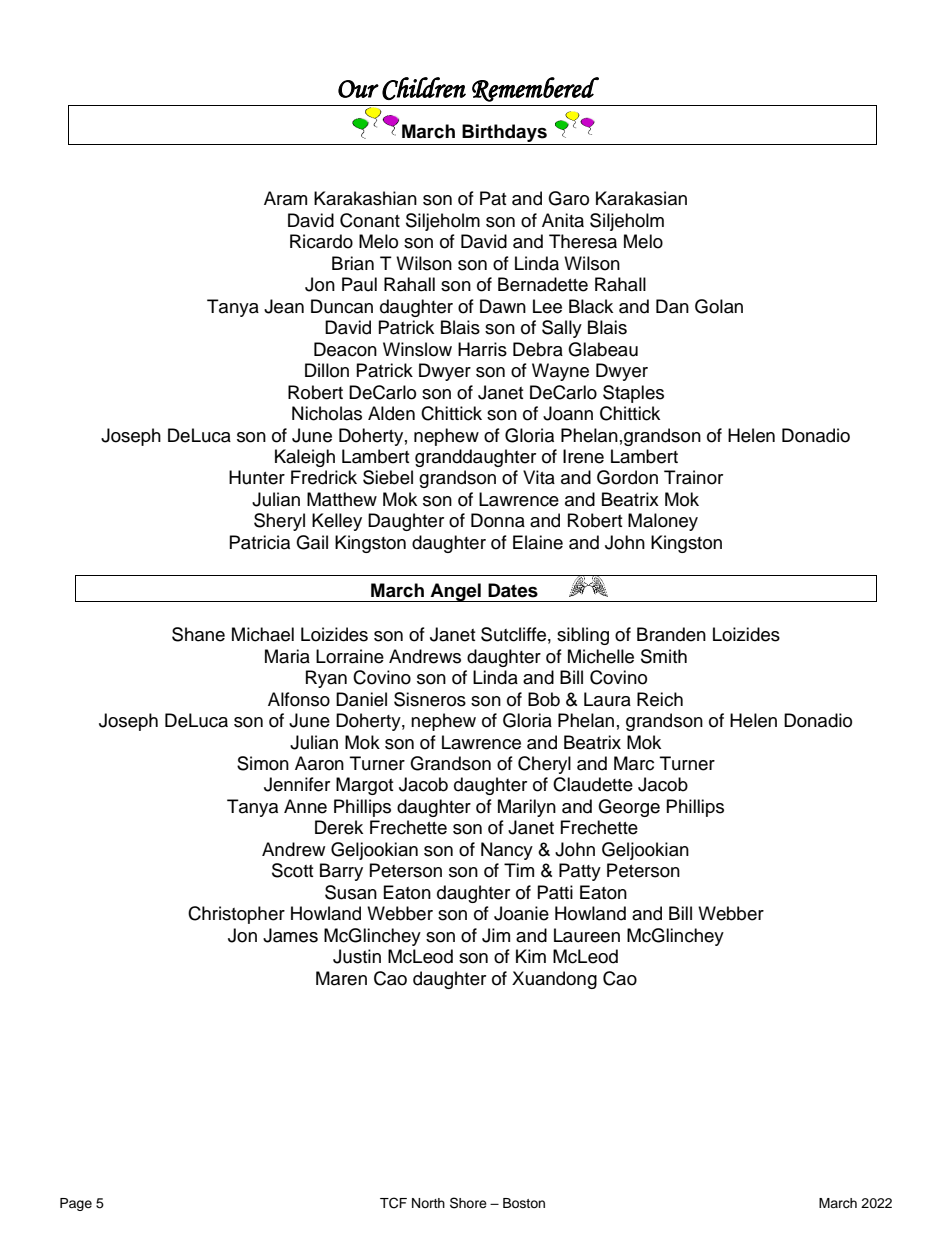 This page has width=952, height=1233. What do you see at coordinates (350, 656) in the page?
I see `Lorraine` at bounding box center [350, 656].
